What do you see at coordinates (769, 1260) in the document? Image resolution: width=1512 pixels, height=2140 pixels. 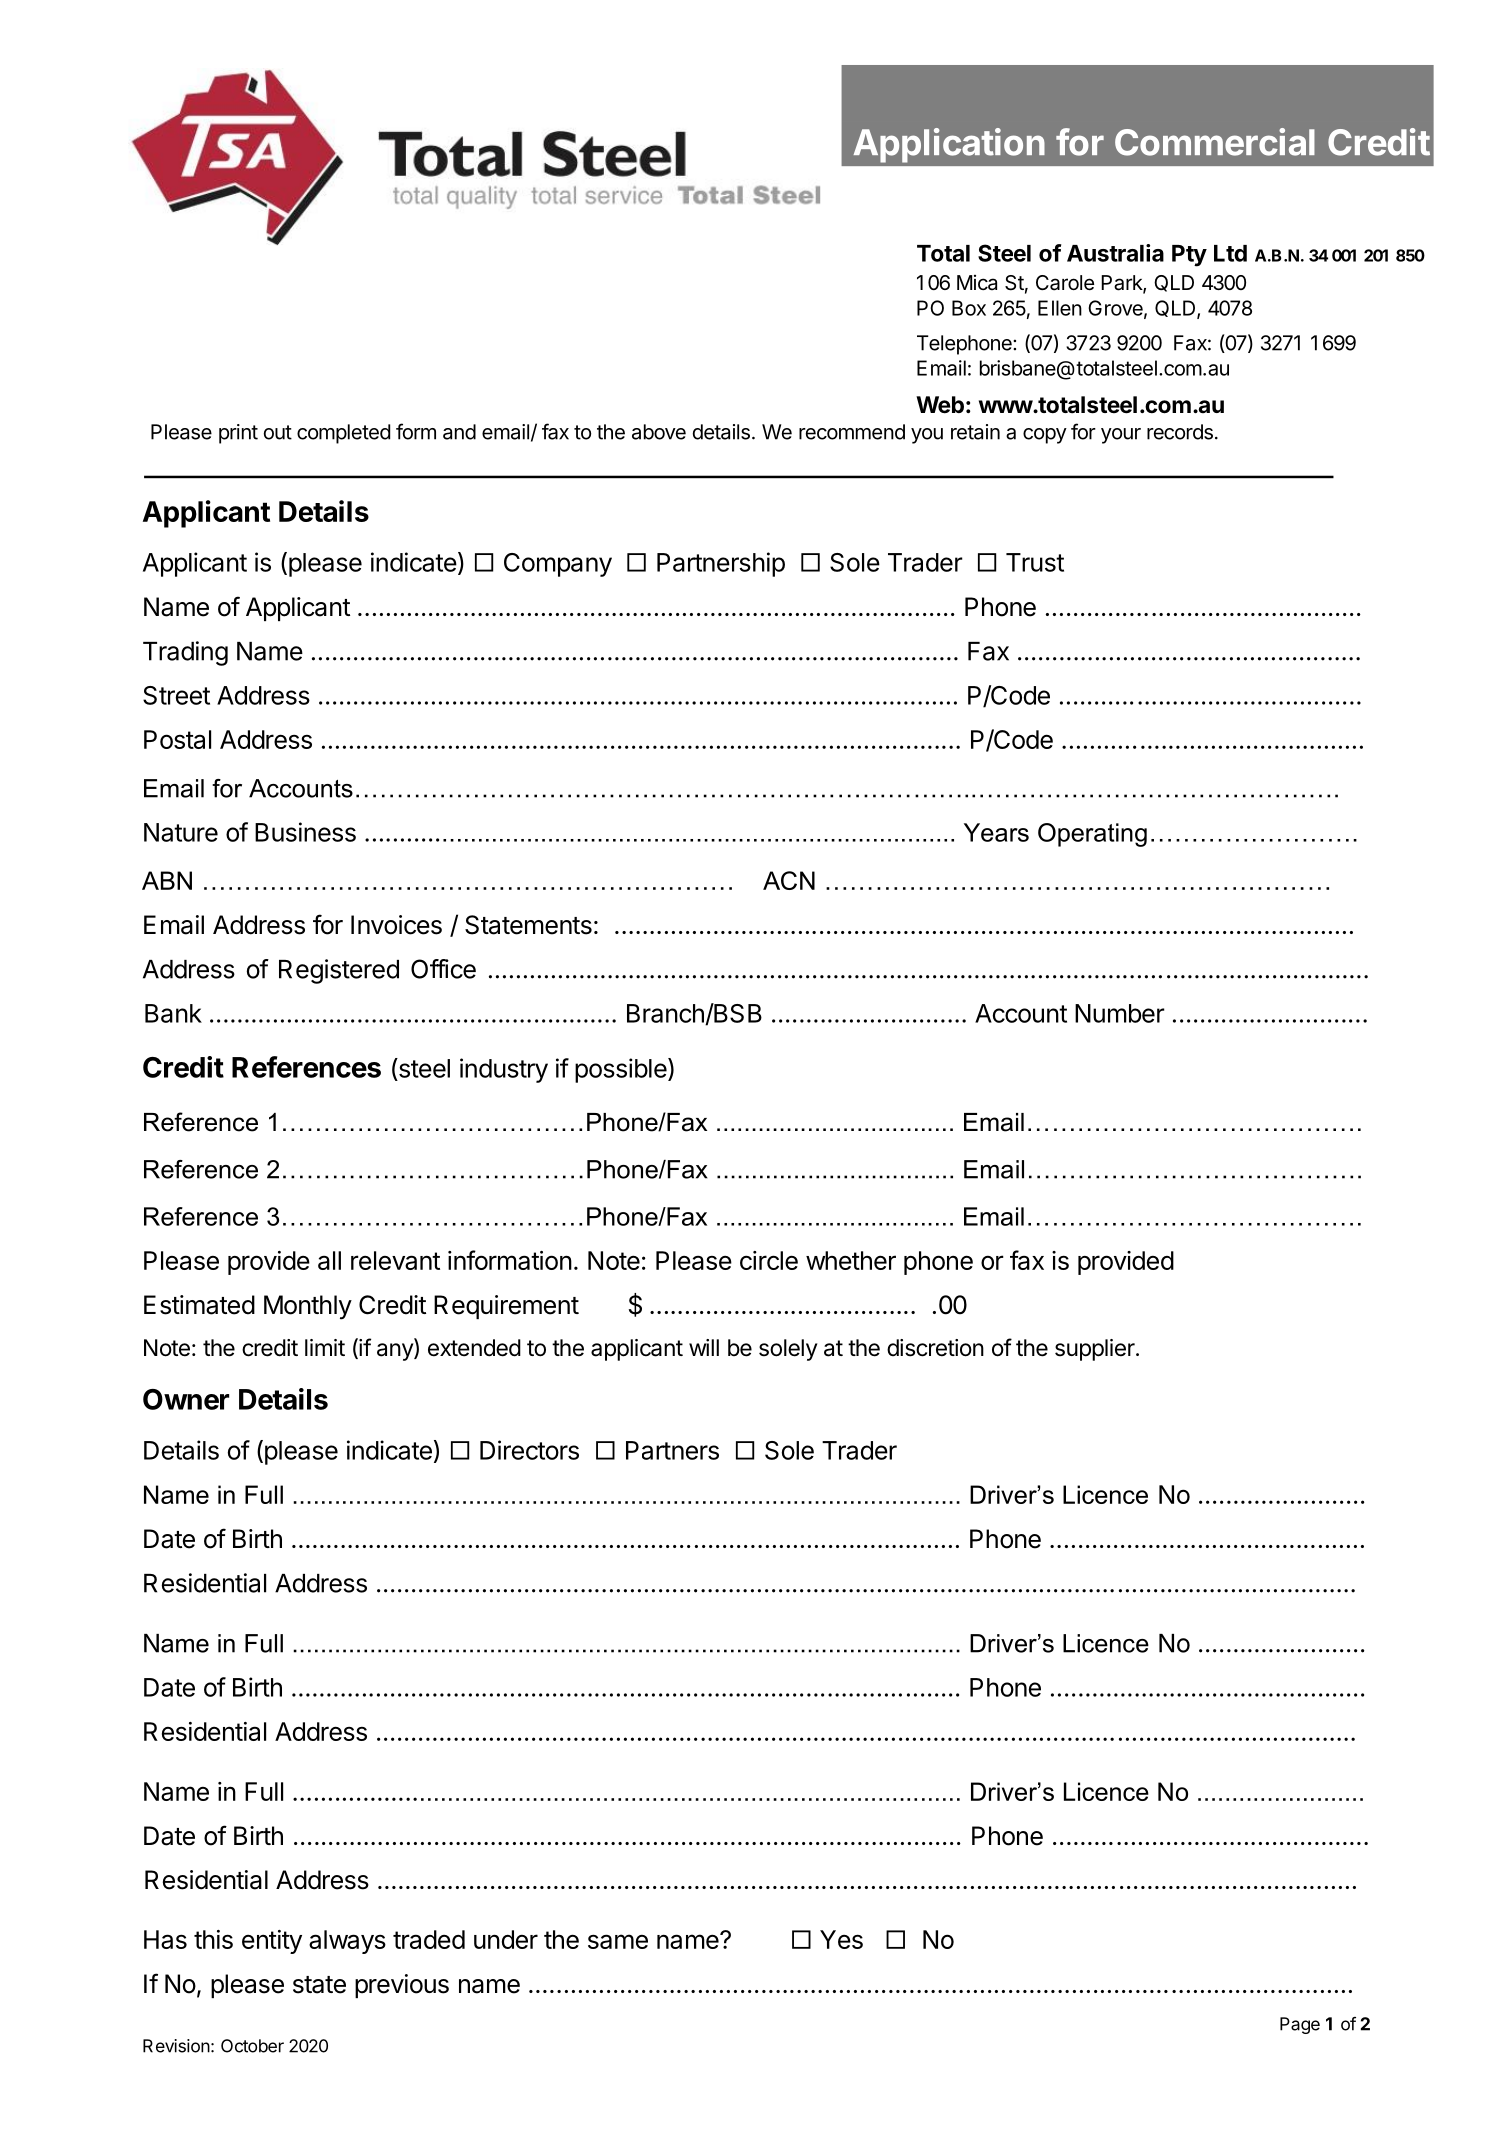 I see `circle` at bounding box center [769, 1260].
